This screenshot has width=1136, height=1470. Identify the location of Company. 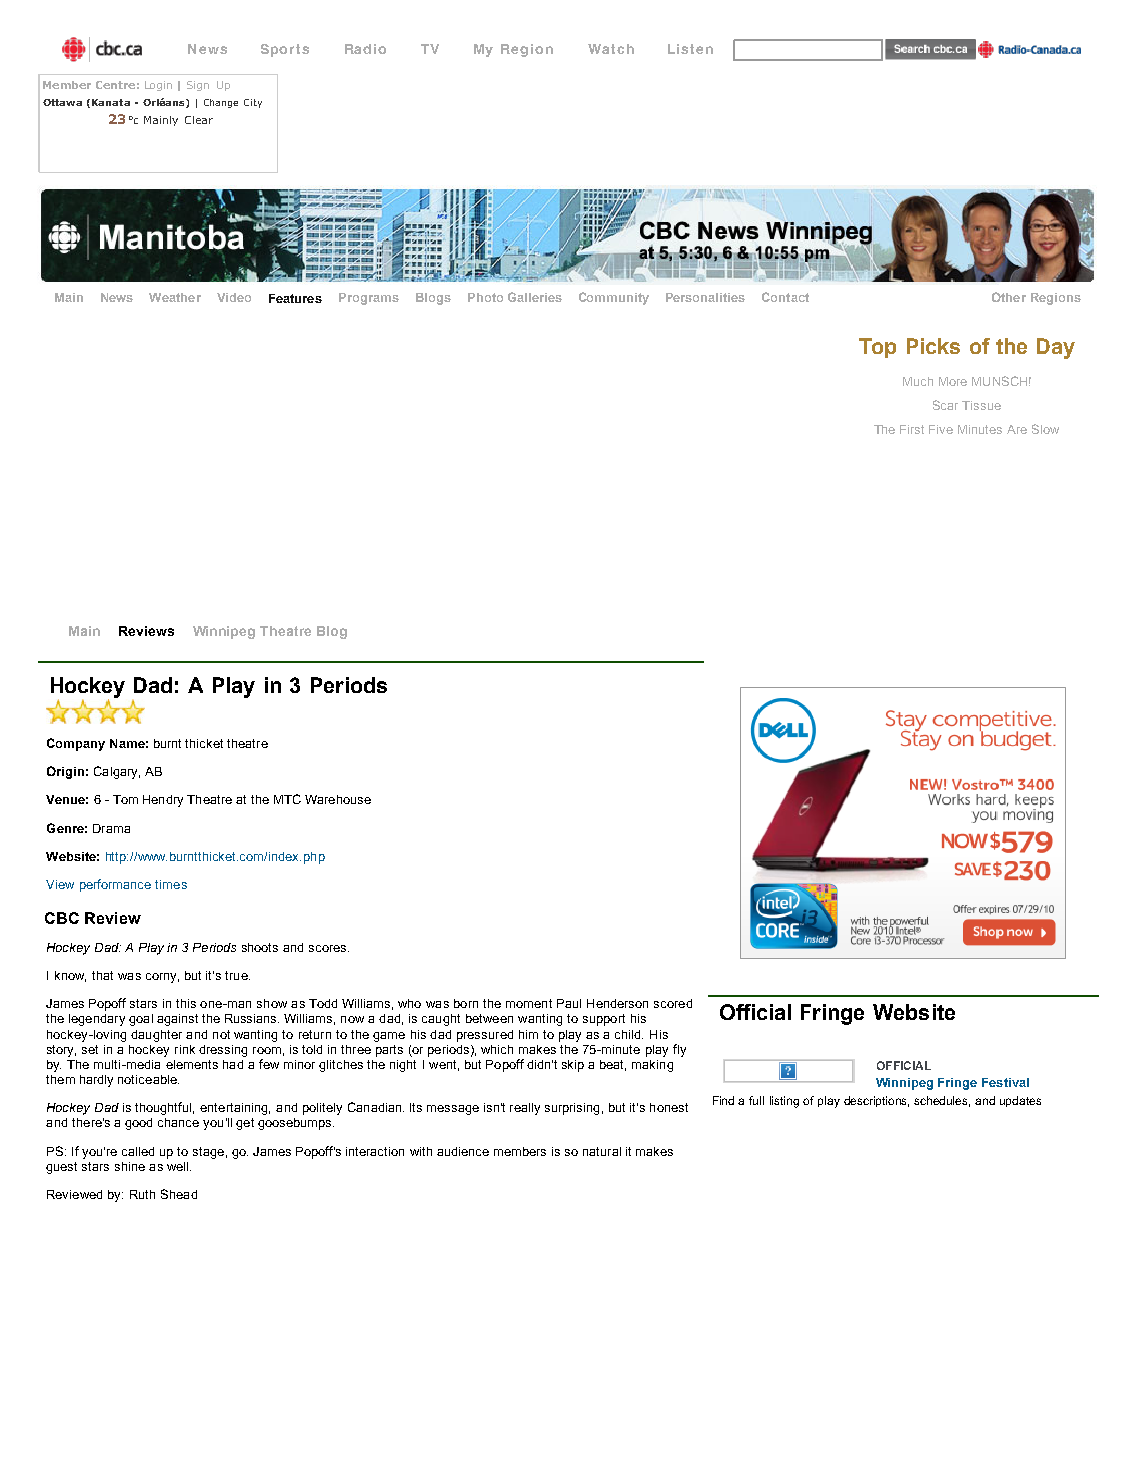
(76, 744).
